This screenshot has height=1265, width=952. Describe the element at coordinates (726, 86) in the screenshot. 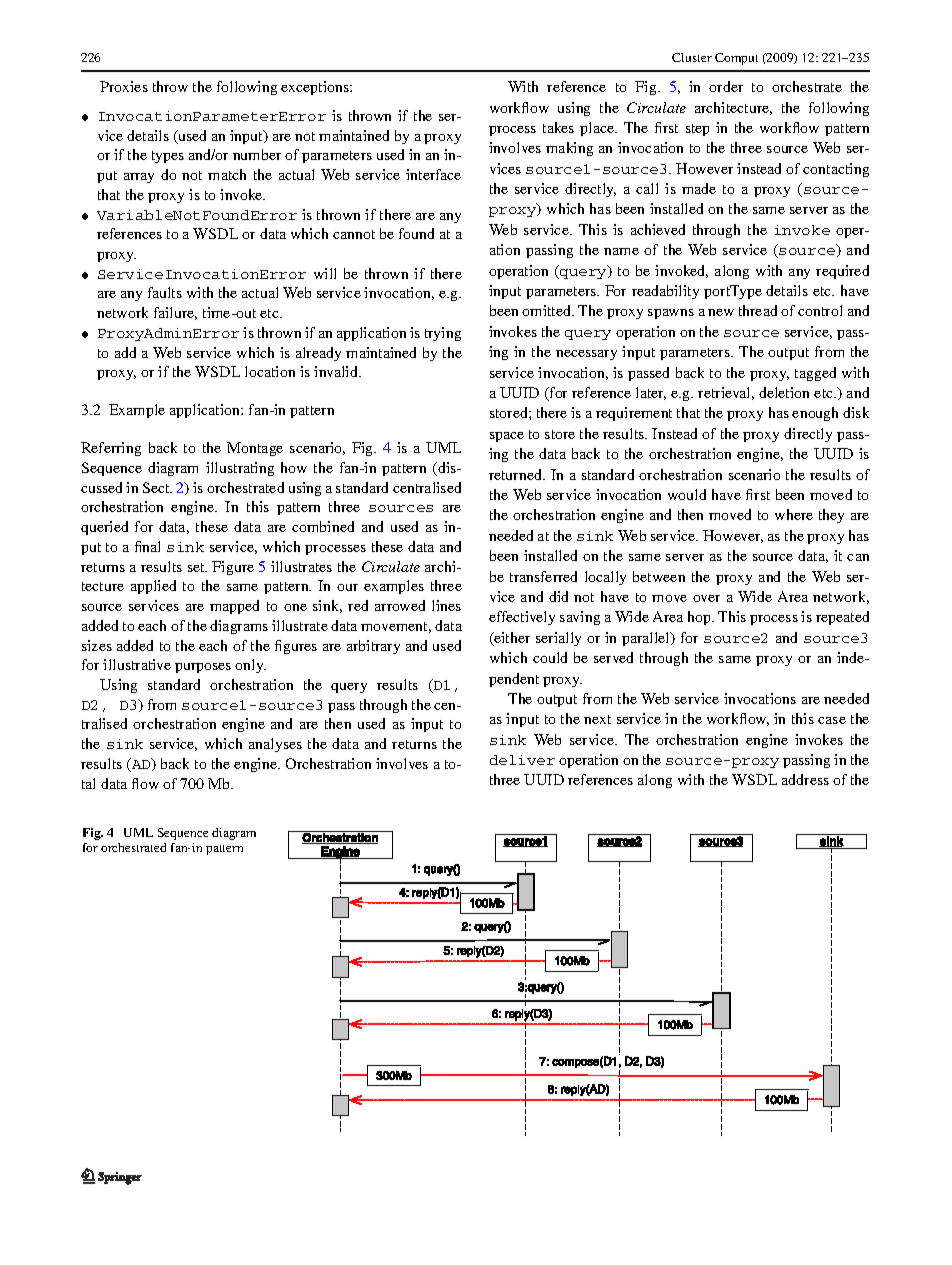

I see `order` at that location.
